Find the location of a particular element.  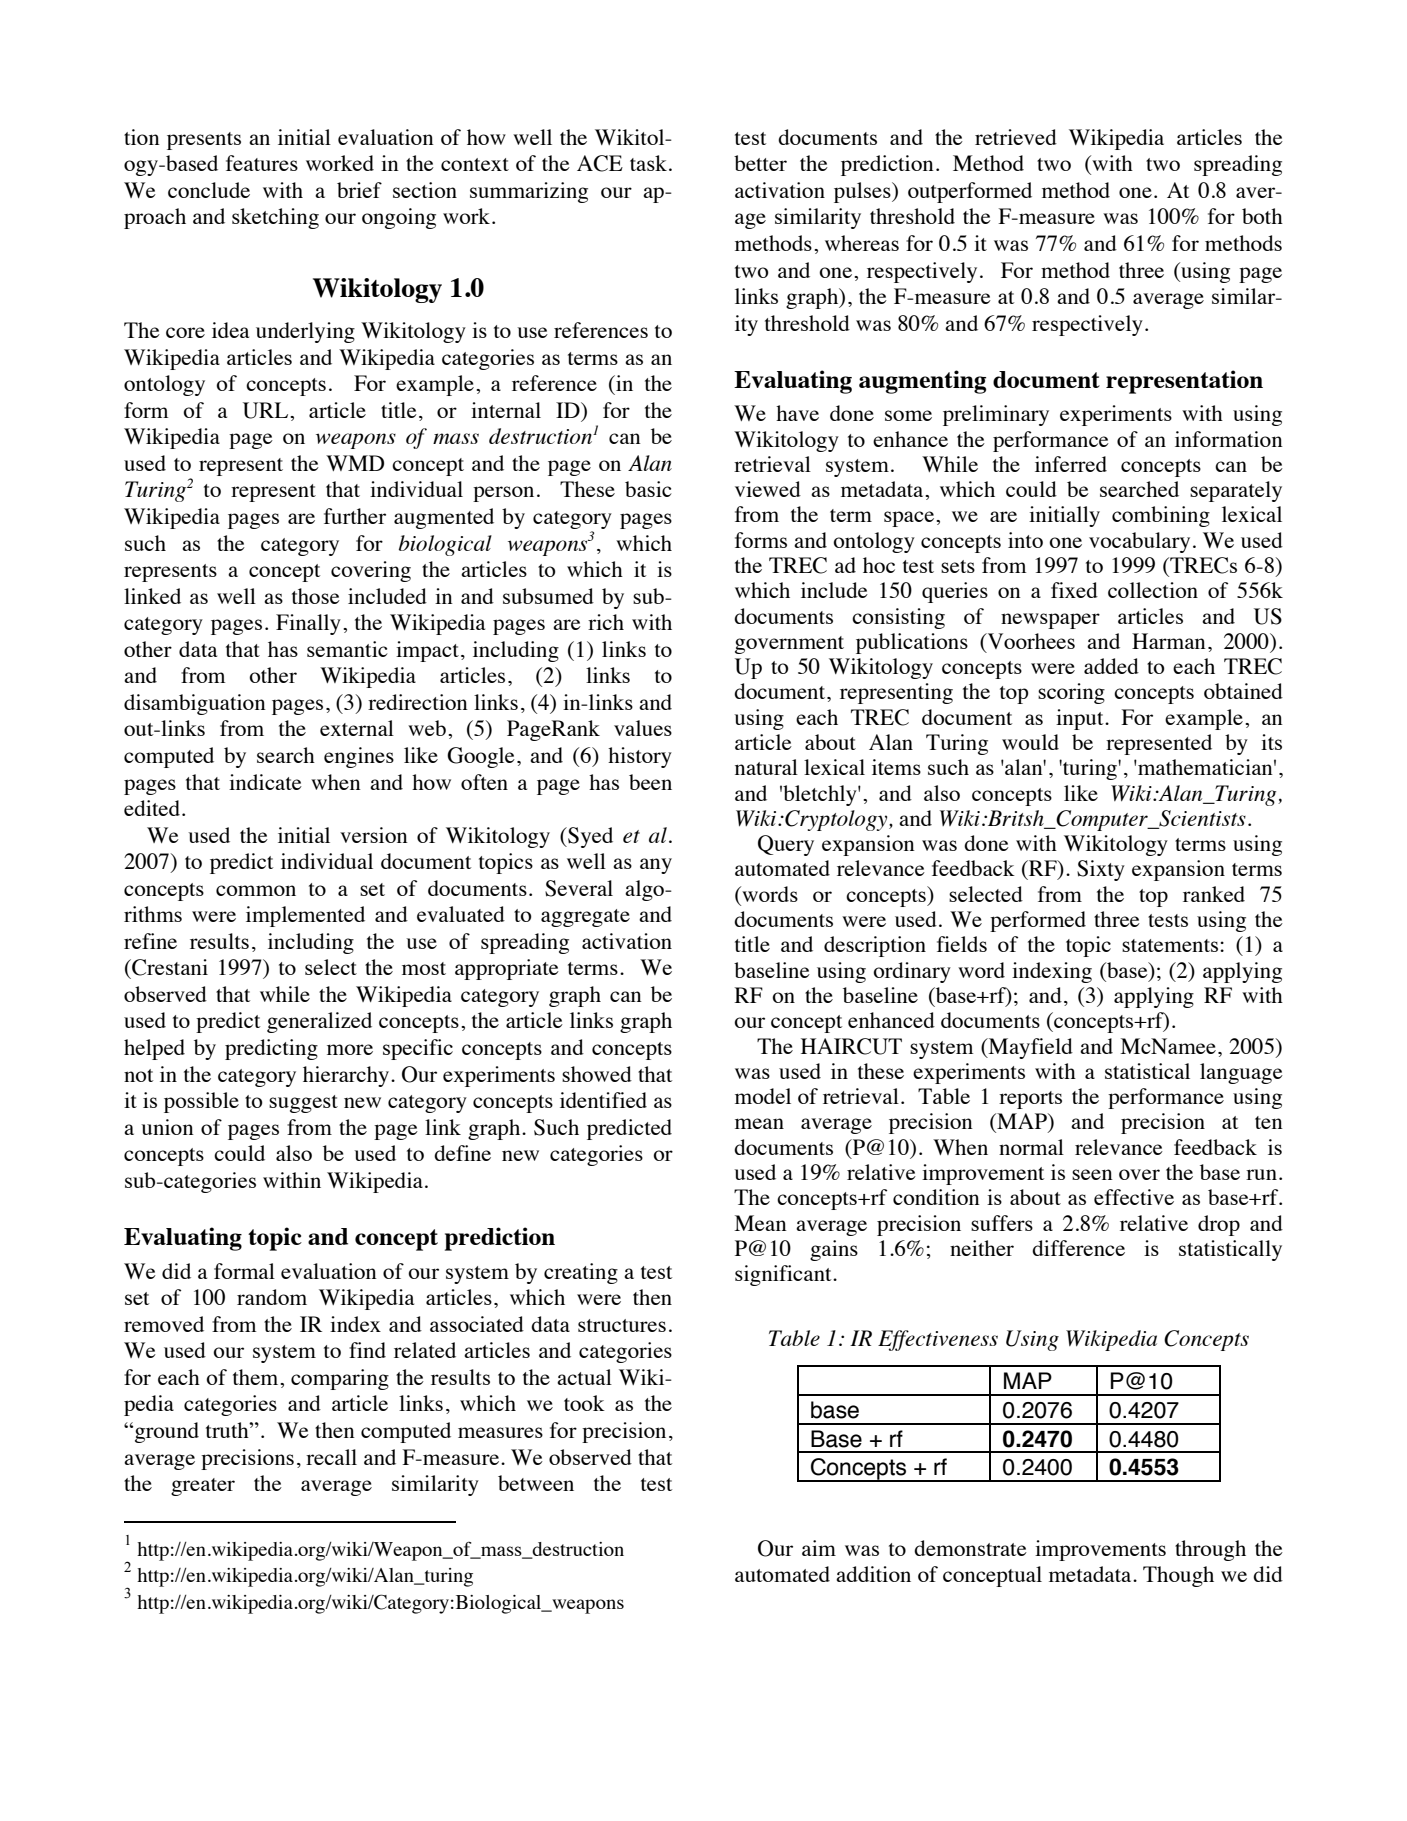

suggest is located at coordinates (303, 1104).
